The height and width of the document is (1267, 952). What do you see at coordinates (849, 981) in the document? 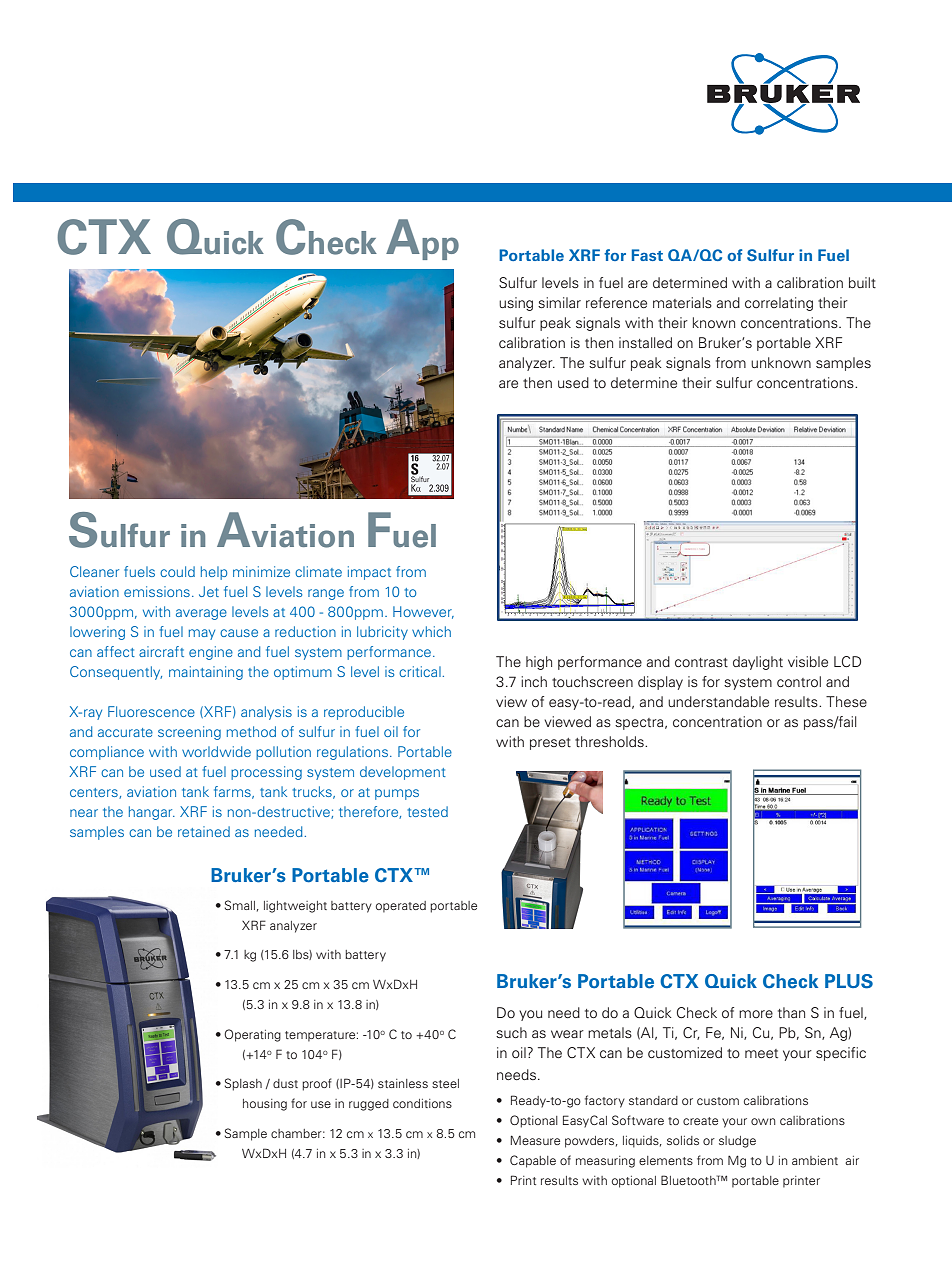
I see `PLUS` at bounding box center [849, 981].
